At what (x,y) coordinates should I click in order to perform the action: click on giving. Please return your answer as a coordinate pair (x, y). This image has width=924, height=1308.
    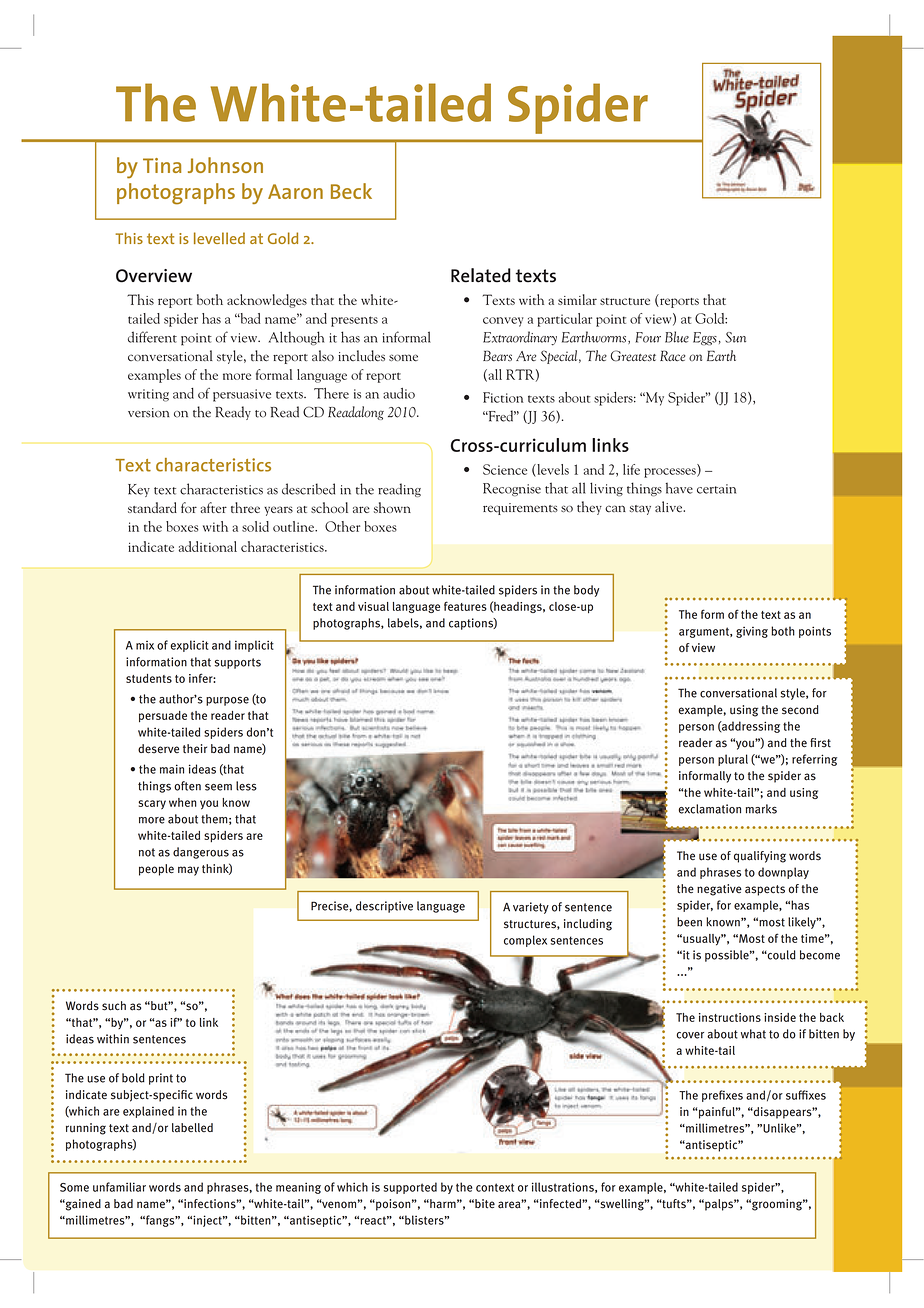
    Looking at the image, I should click on (752, 632).
